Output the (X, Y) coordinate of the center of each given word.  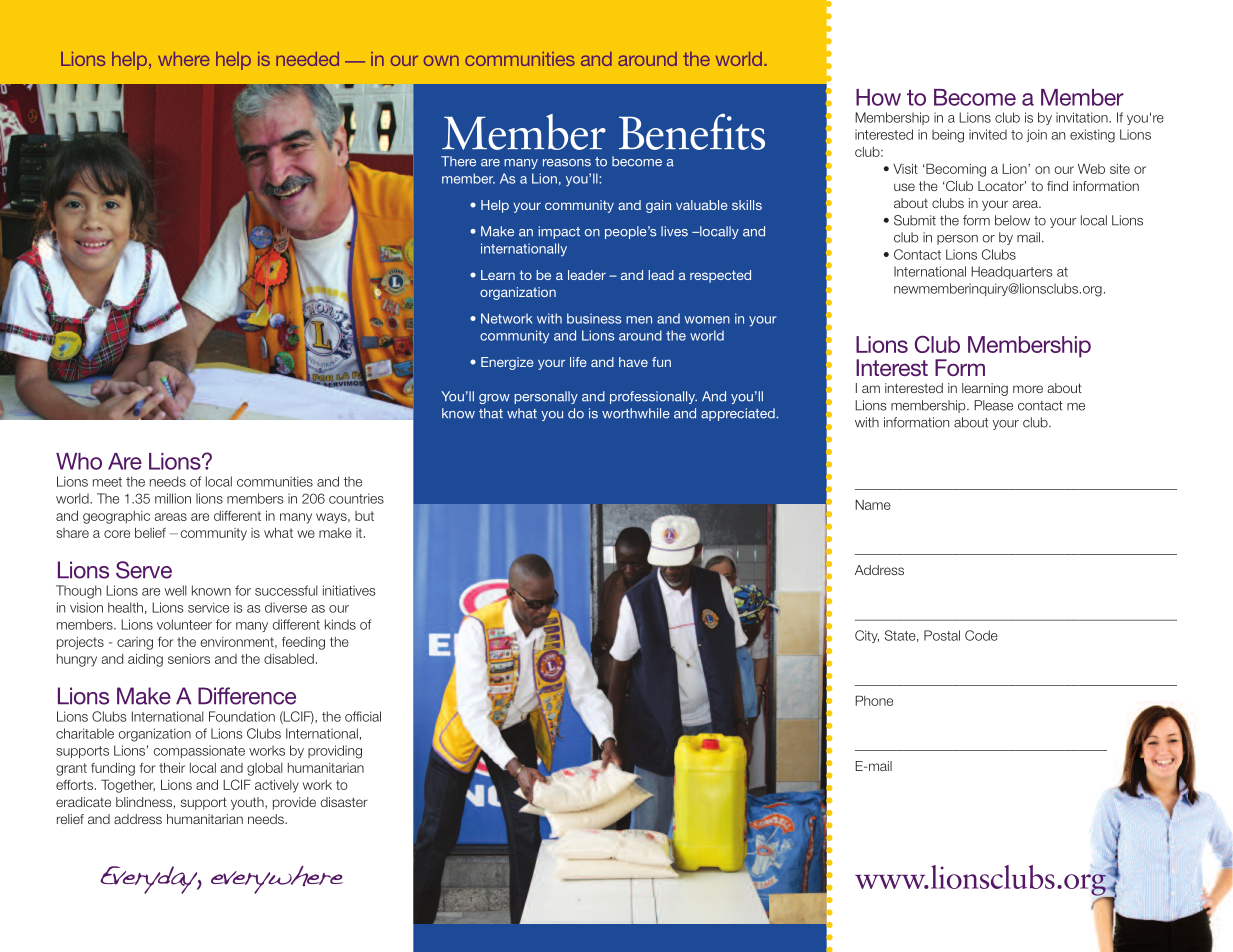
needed (307, 59)
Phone (874, 700)
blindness (144, 802)
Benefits (692, 131)
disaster (344, 802)
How (878, 97)
